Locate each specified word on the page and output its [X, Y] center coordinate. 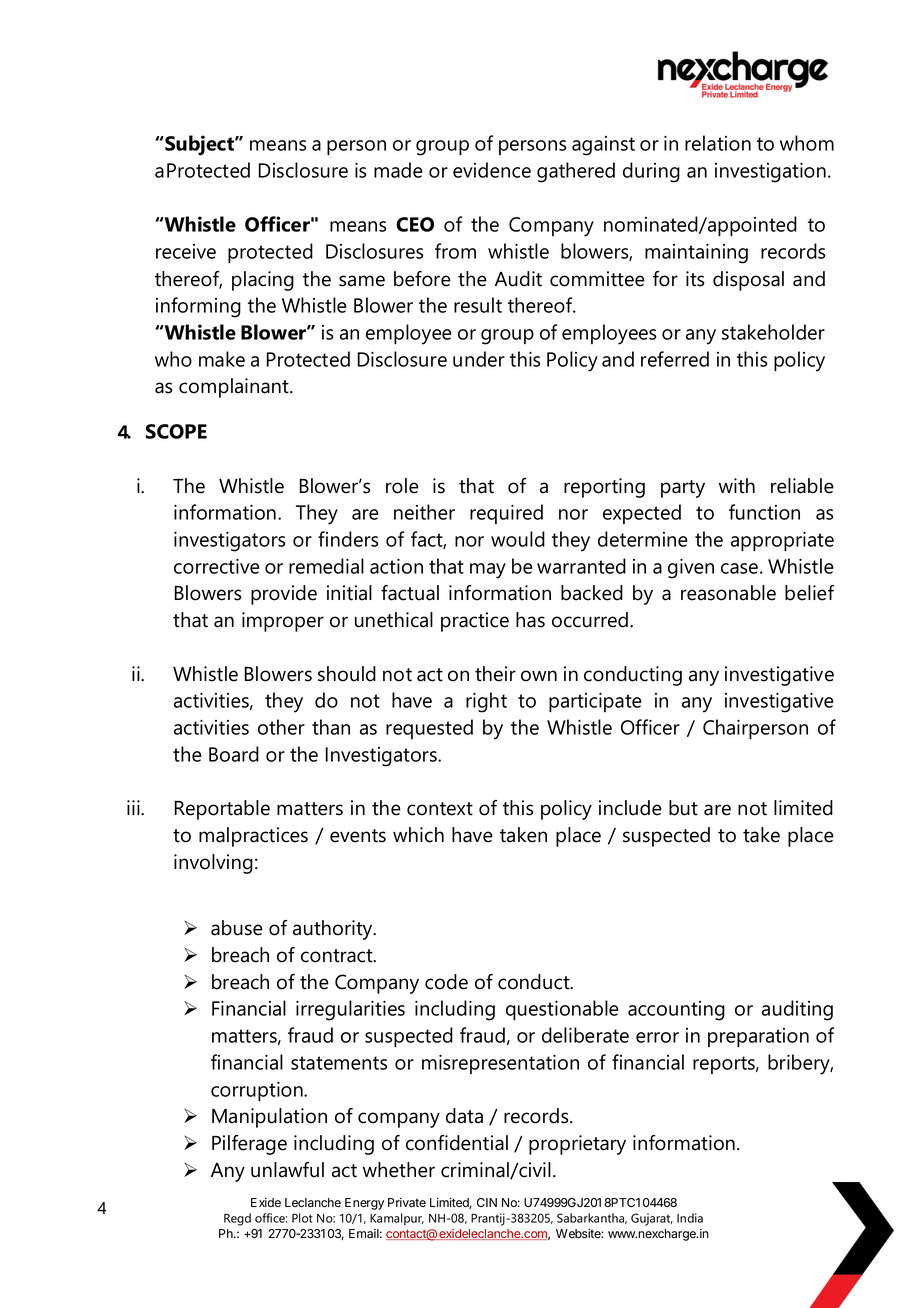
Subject [200, 145]
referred [675, 359]
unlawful [287, 1170]
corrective [217, 566]
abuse [237, 928]
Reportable [222, 810]
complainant [235, 388]
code [446, 982]
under [479, 359]
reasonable [728, 593]
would [518, 539]
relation [718, 143]
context [440, 809]
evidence [492, 170]
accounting [676, 1011]
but [683, 808]
